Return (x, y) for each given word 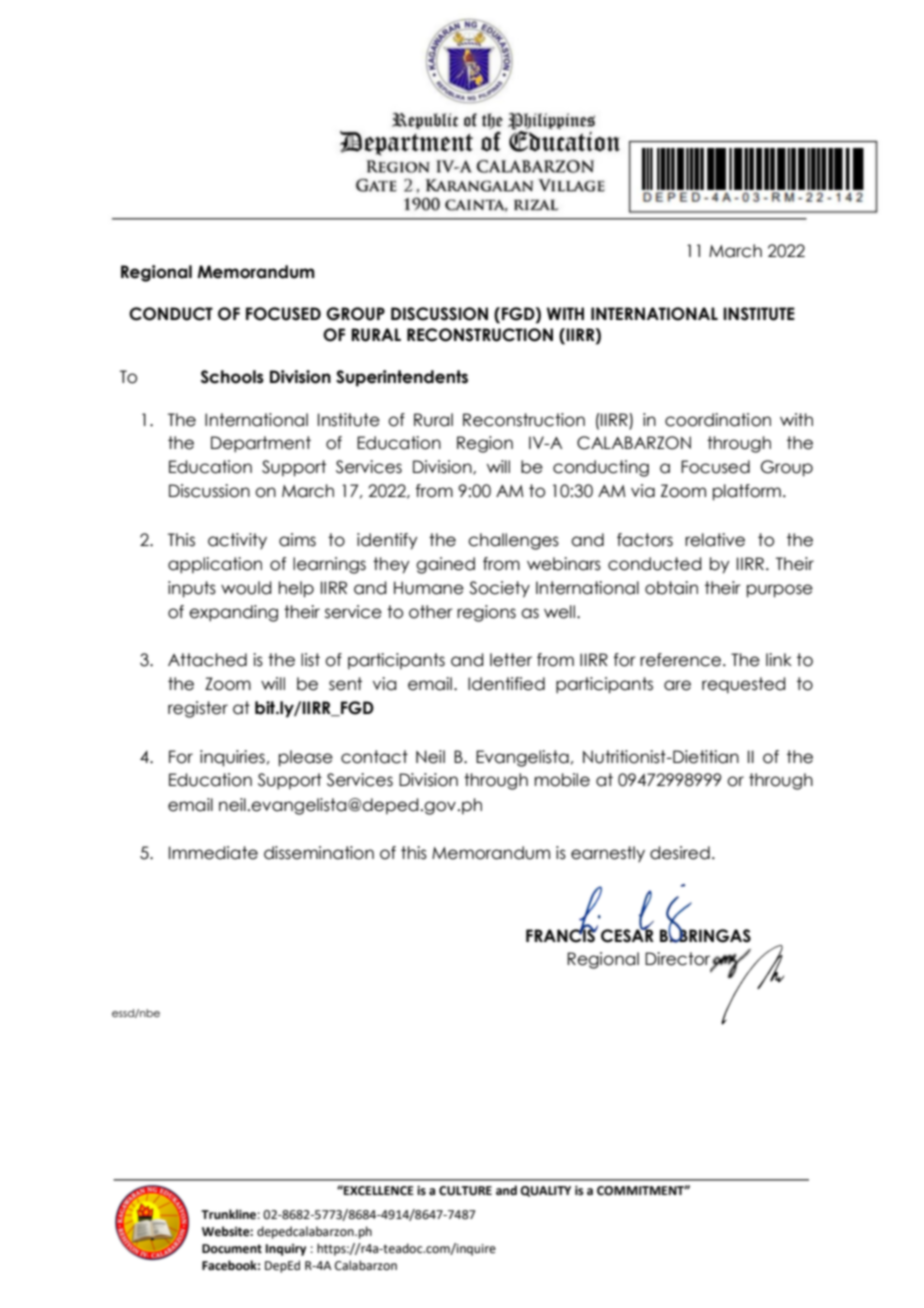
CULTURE (465, 1191)
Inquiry (286, 1250)
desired (680, 853)
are (677, 685)
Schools (232, 377)
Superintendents (402, 378)
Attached (207, 660)
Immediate (213, 853)
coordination (718, 420)
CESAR (627, 935)
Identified (506, 684)
